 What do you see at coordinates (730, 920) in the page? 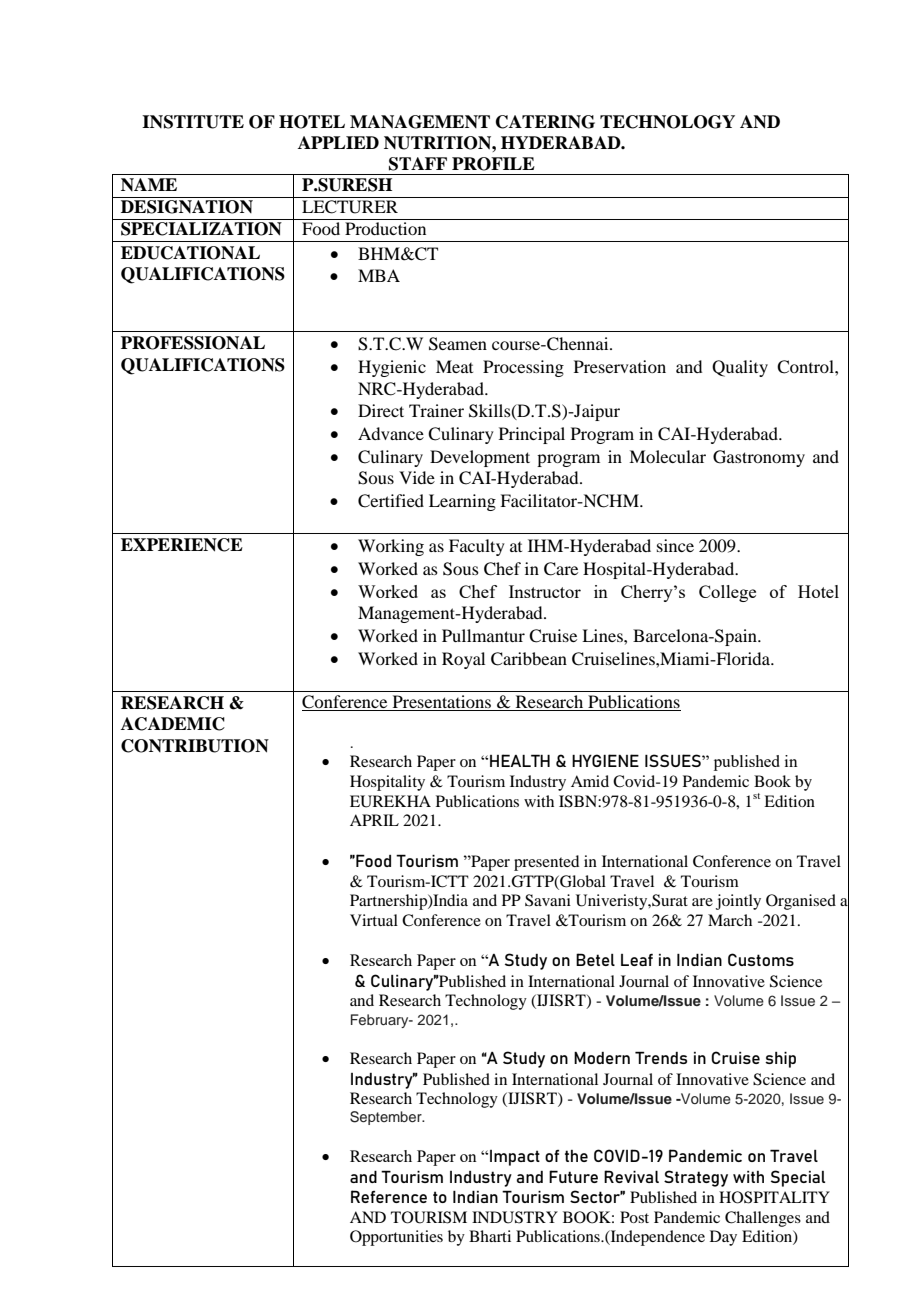
I see `March` at bounding box center [730, 920].
